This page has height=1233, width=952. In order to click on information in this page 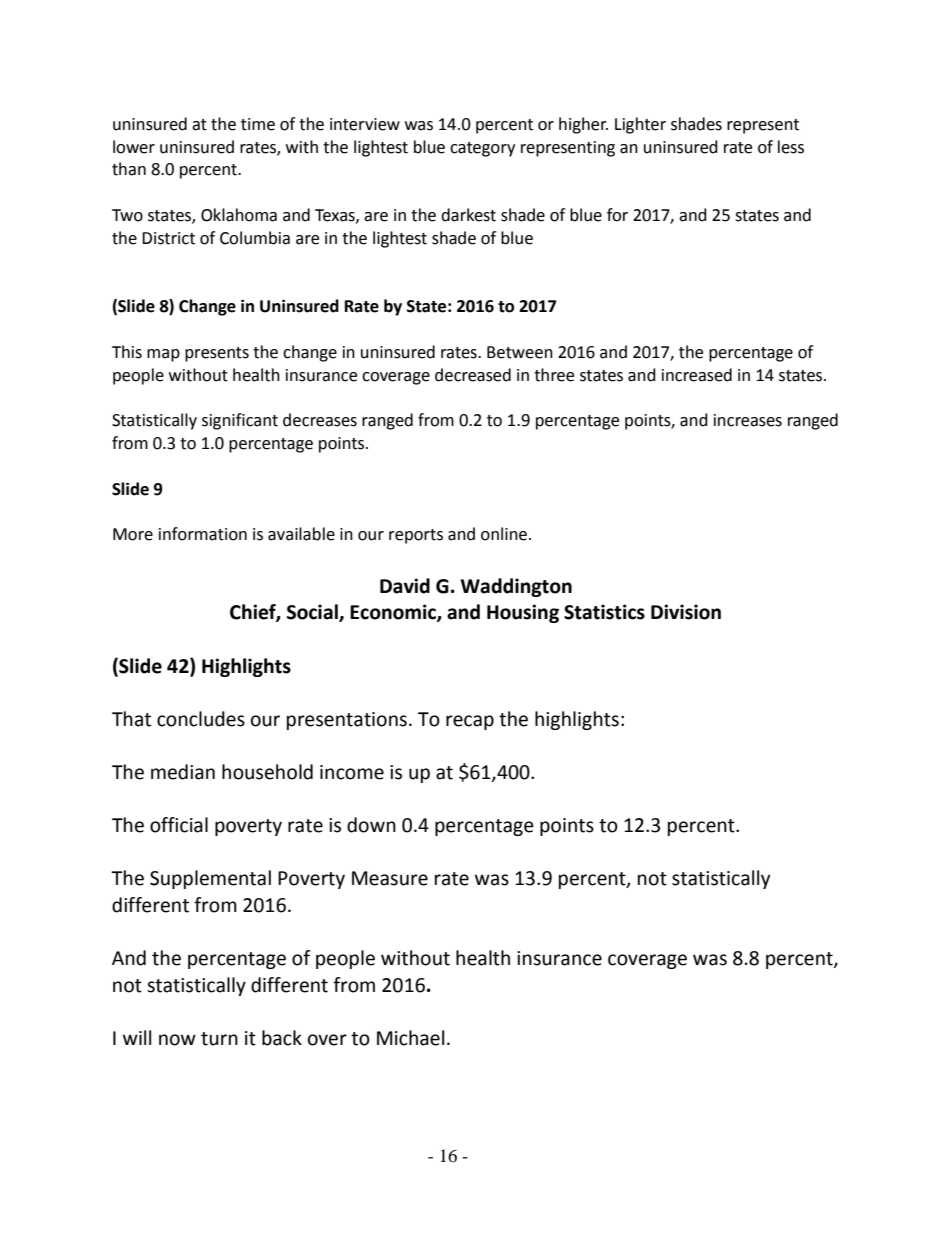, I will do `click(203, 534)`.
